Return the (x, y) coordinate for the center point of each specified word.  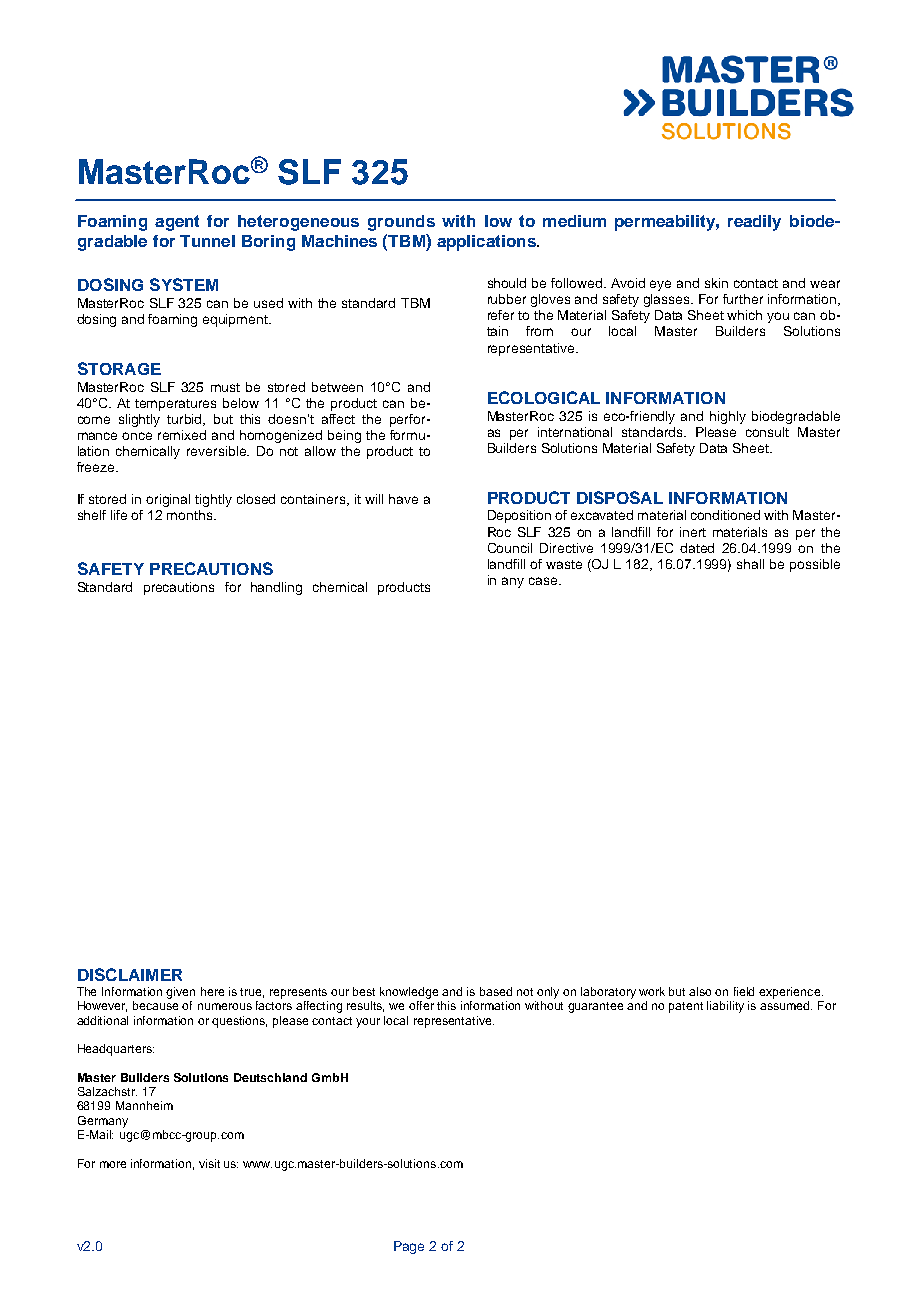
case (543, 581)
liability (725, 1007)
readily (754, 223)
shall (750, 564)
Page (409, 1247)
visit (209, 1163)
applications (487, 243)
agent (177, 223)
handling (276, 588)
